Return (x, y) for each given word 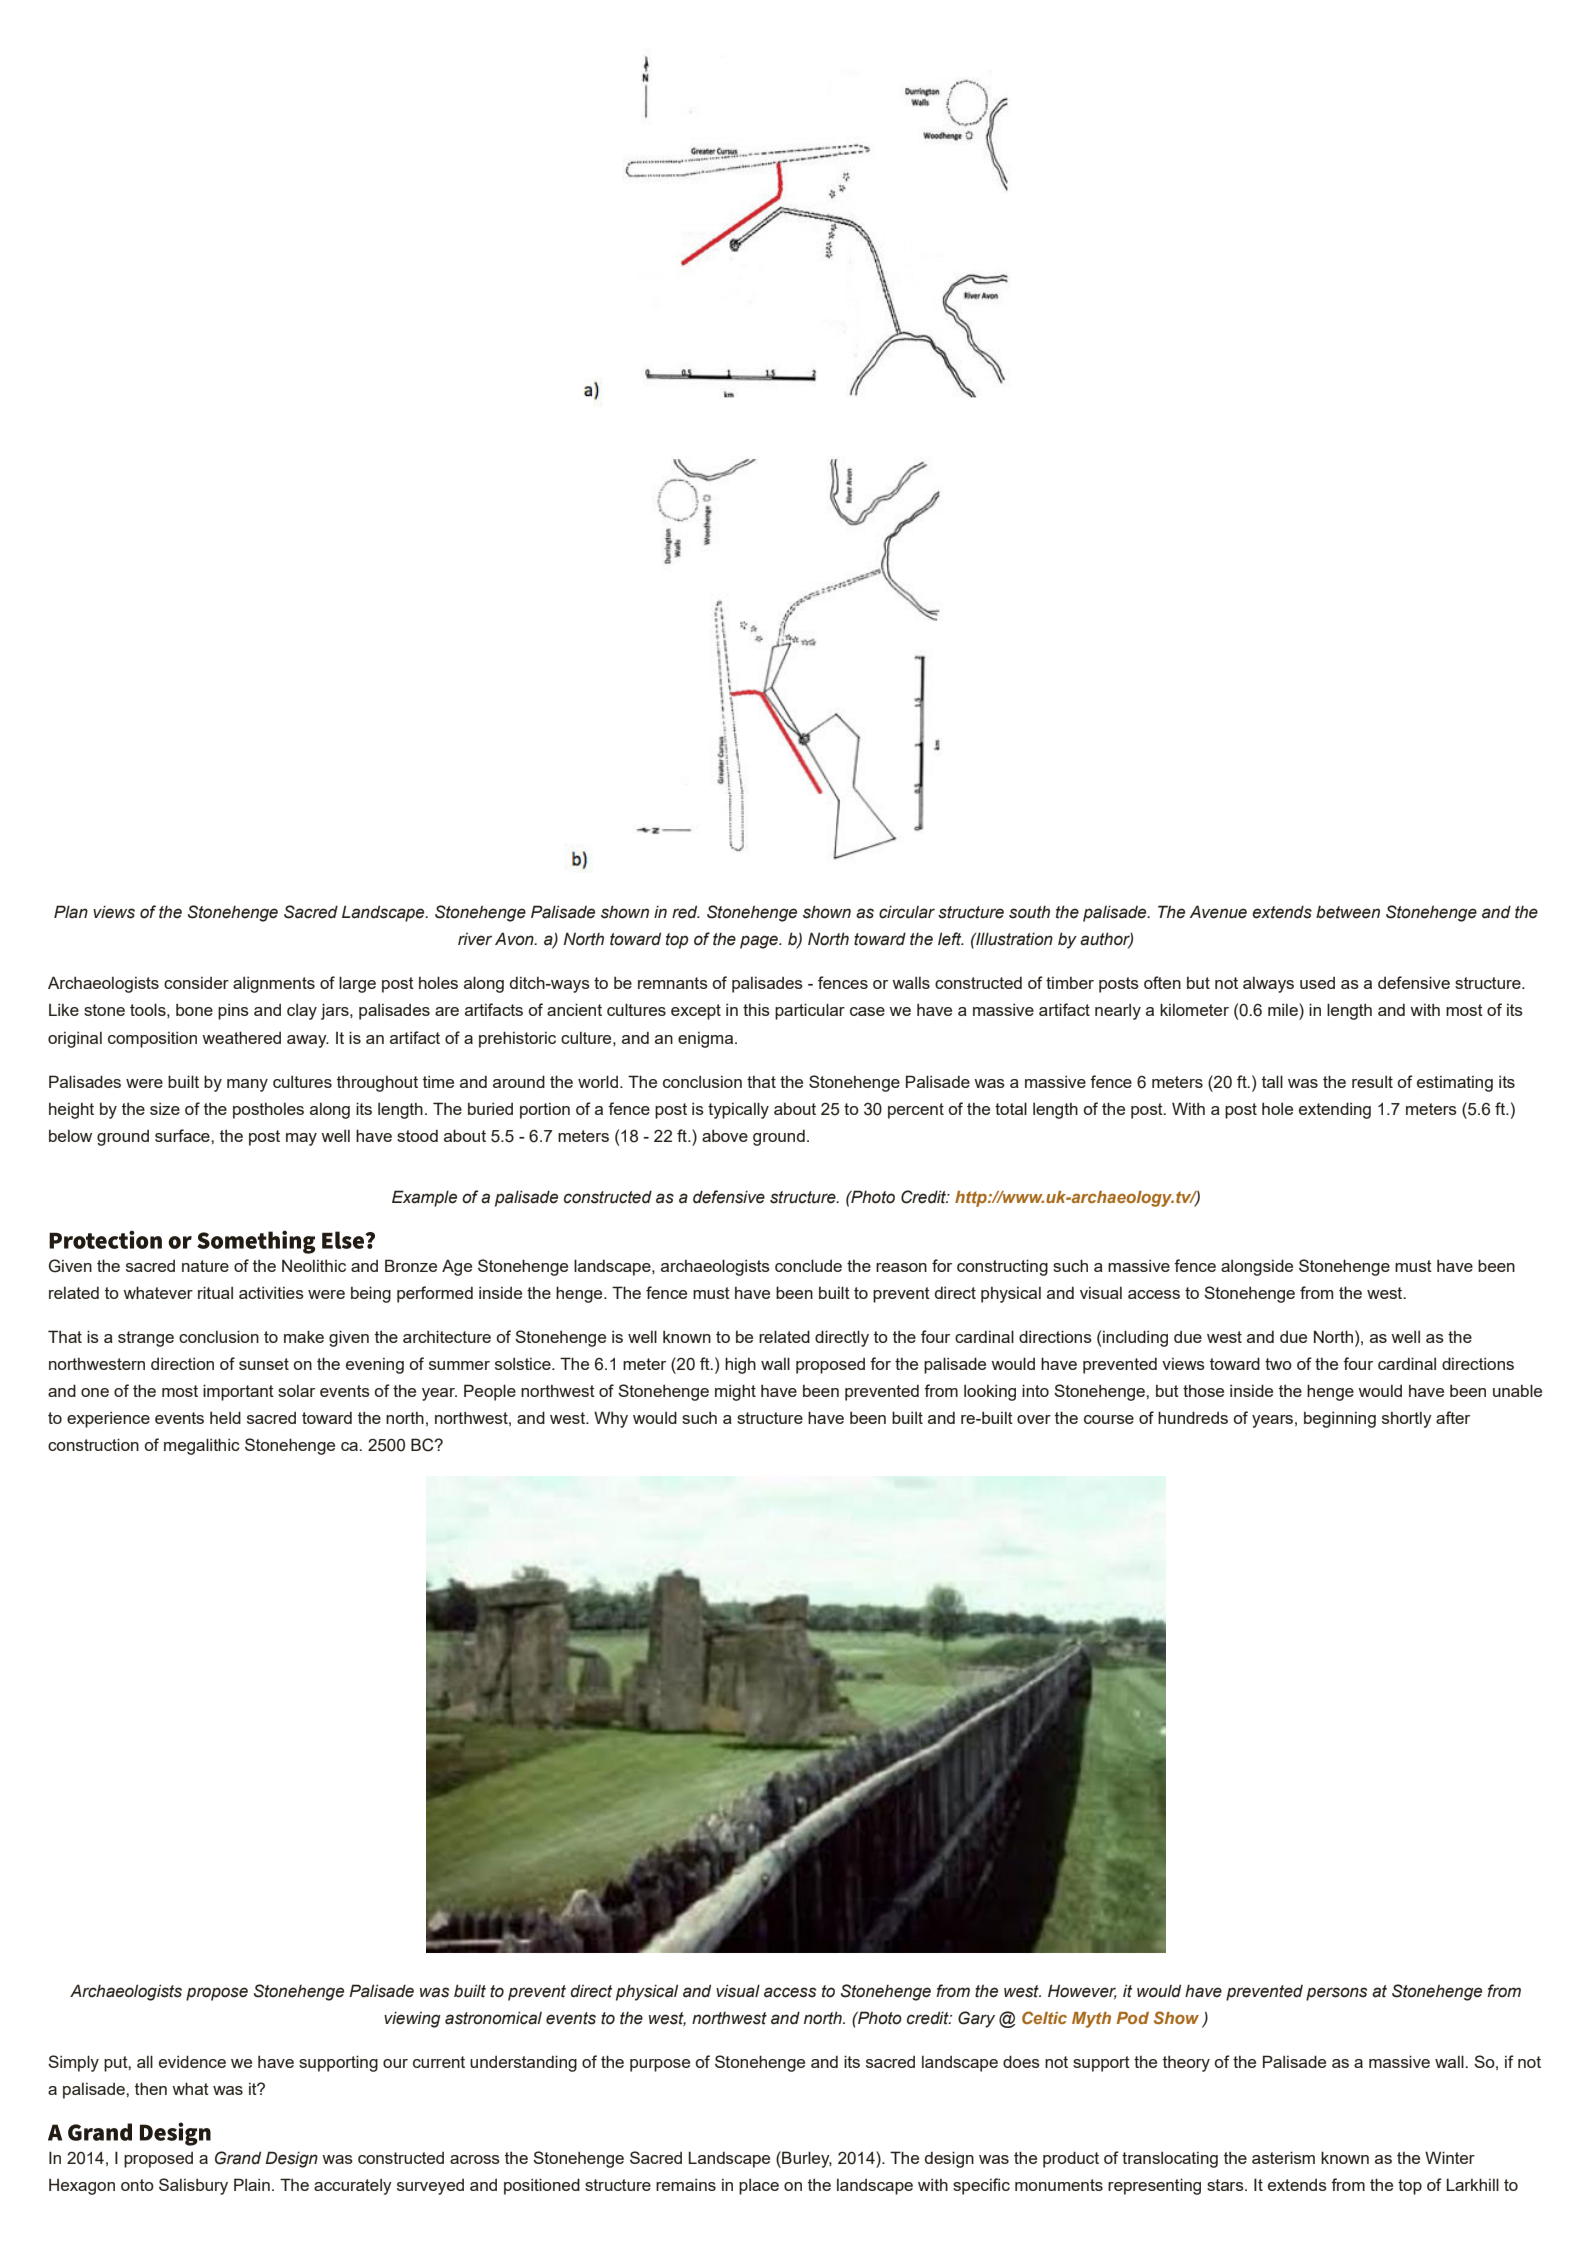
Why (611, 1419)
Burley (806, 2159)
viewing (412, 2019)
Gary (976, 2019)
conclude (808, 1265)
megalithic (202, 1446)
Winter (1450, 2157)
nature (205, 1266)
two (1278, 1364)
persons (1336, 1994)
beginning (1340, 1419)
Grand (238, 2158)
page (760, 942)
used (1317, 983)
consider (196, 983)
